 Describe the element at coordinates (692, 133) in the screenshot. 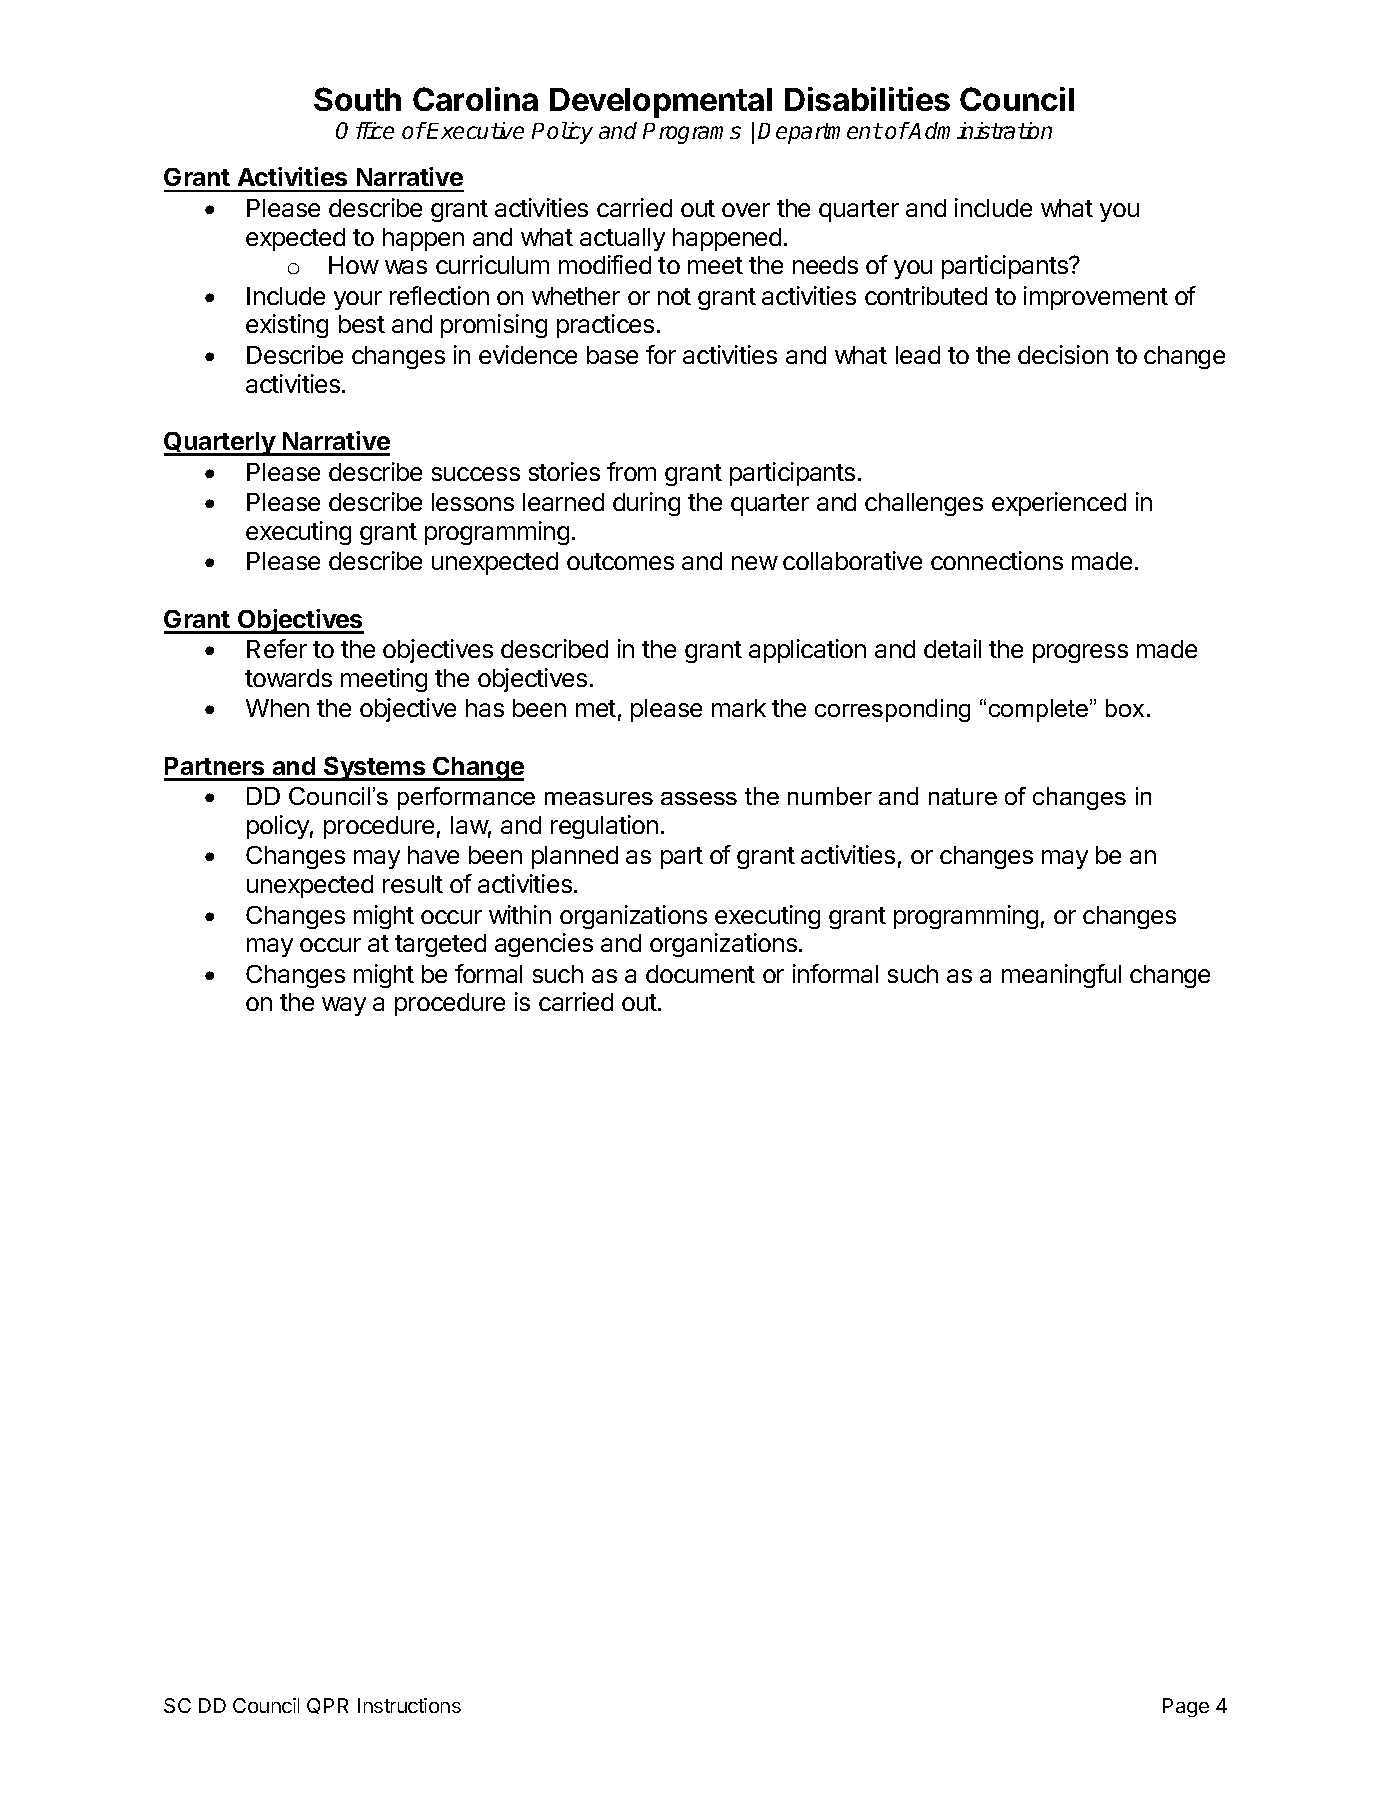

I see `Programs` at that location.
